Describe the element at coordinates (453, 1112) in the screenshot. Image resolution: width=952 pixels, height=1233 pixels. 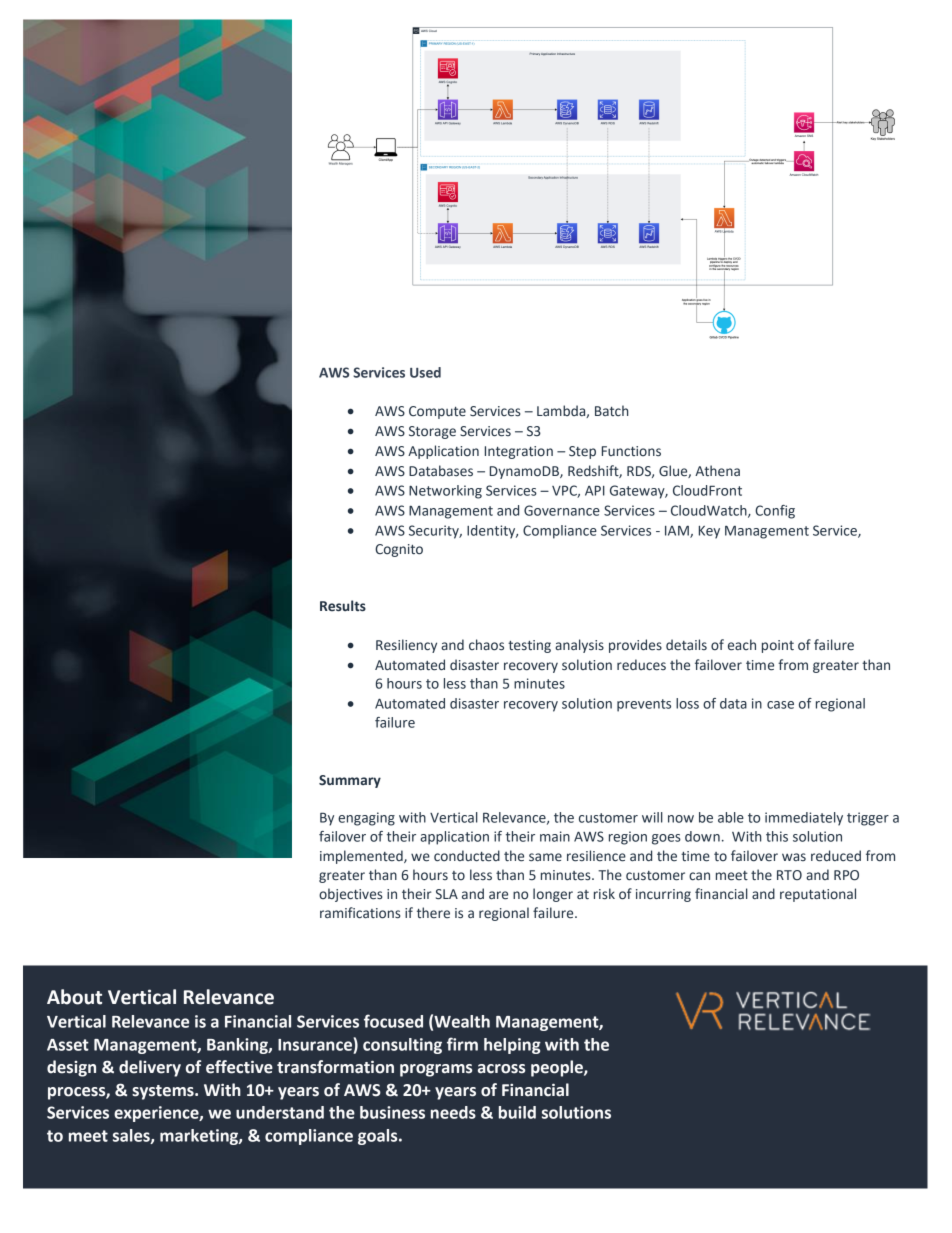
I see `needs` at that location.
